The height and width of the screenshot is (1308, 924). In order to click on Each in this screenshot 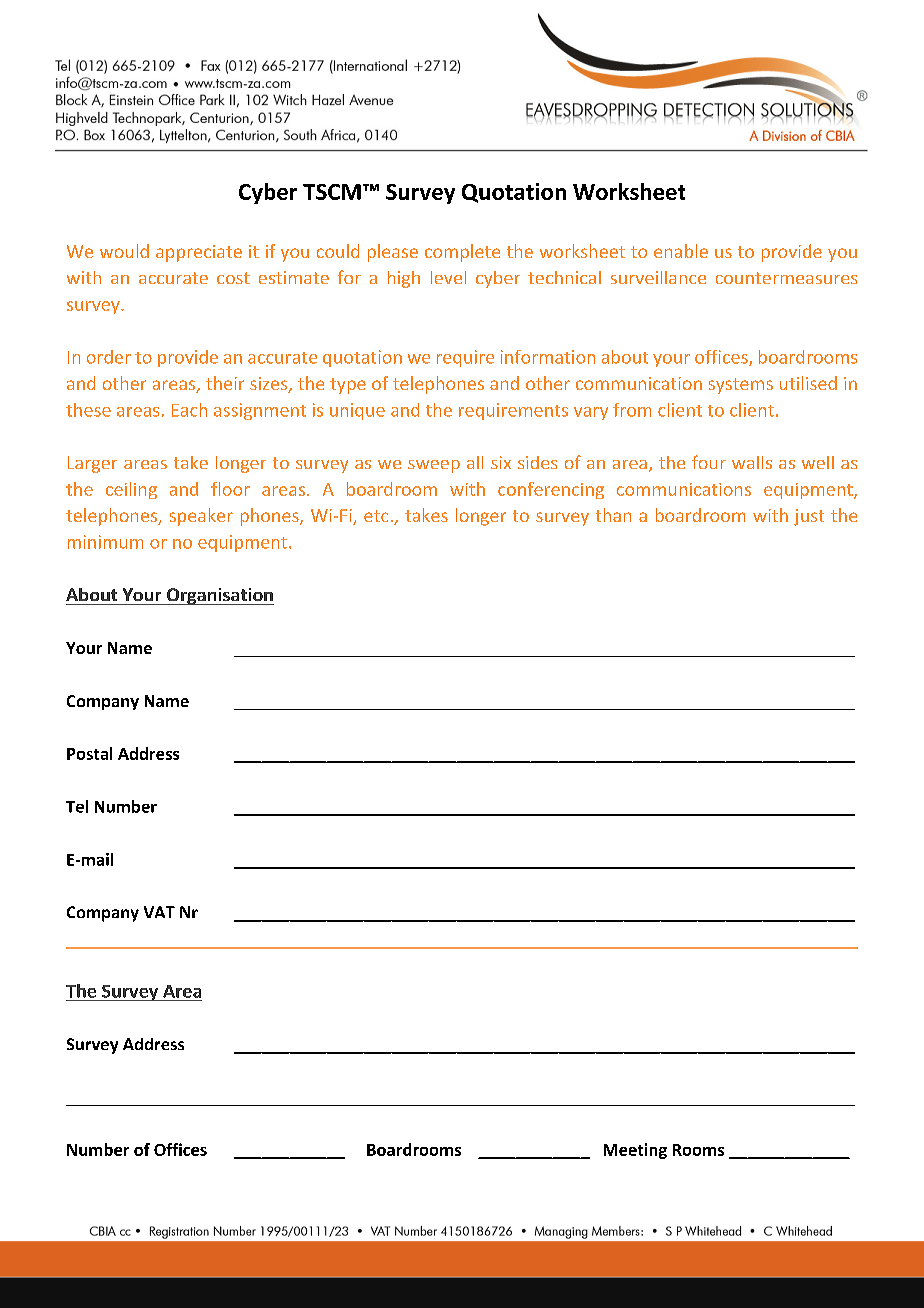, I will do `click(189, 410)`.
